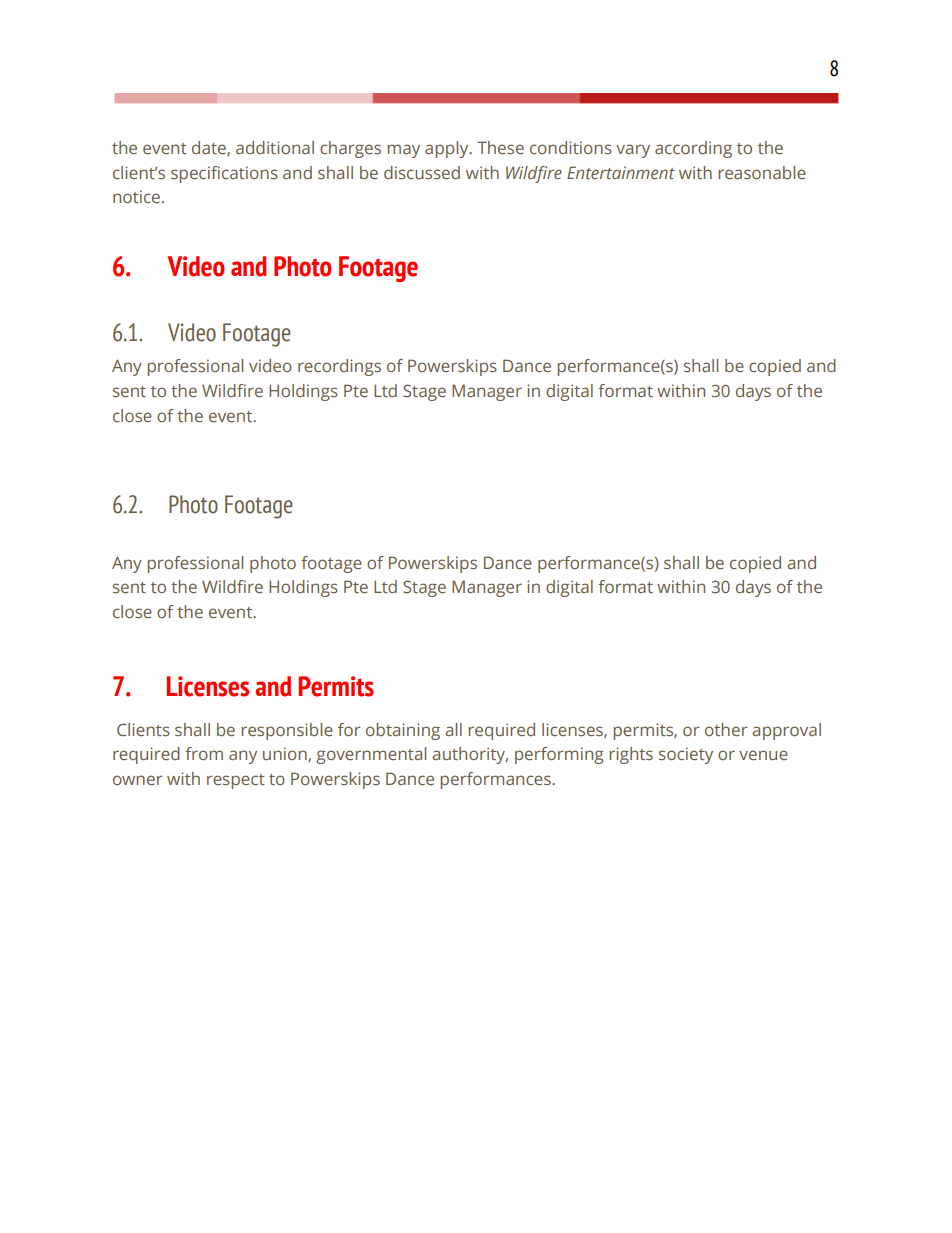  I want to click on specifications, so click(224, 174).
